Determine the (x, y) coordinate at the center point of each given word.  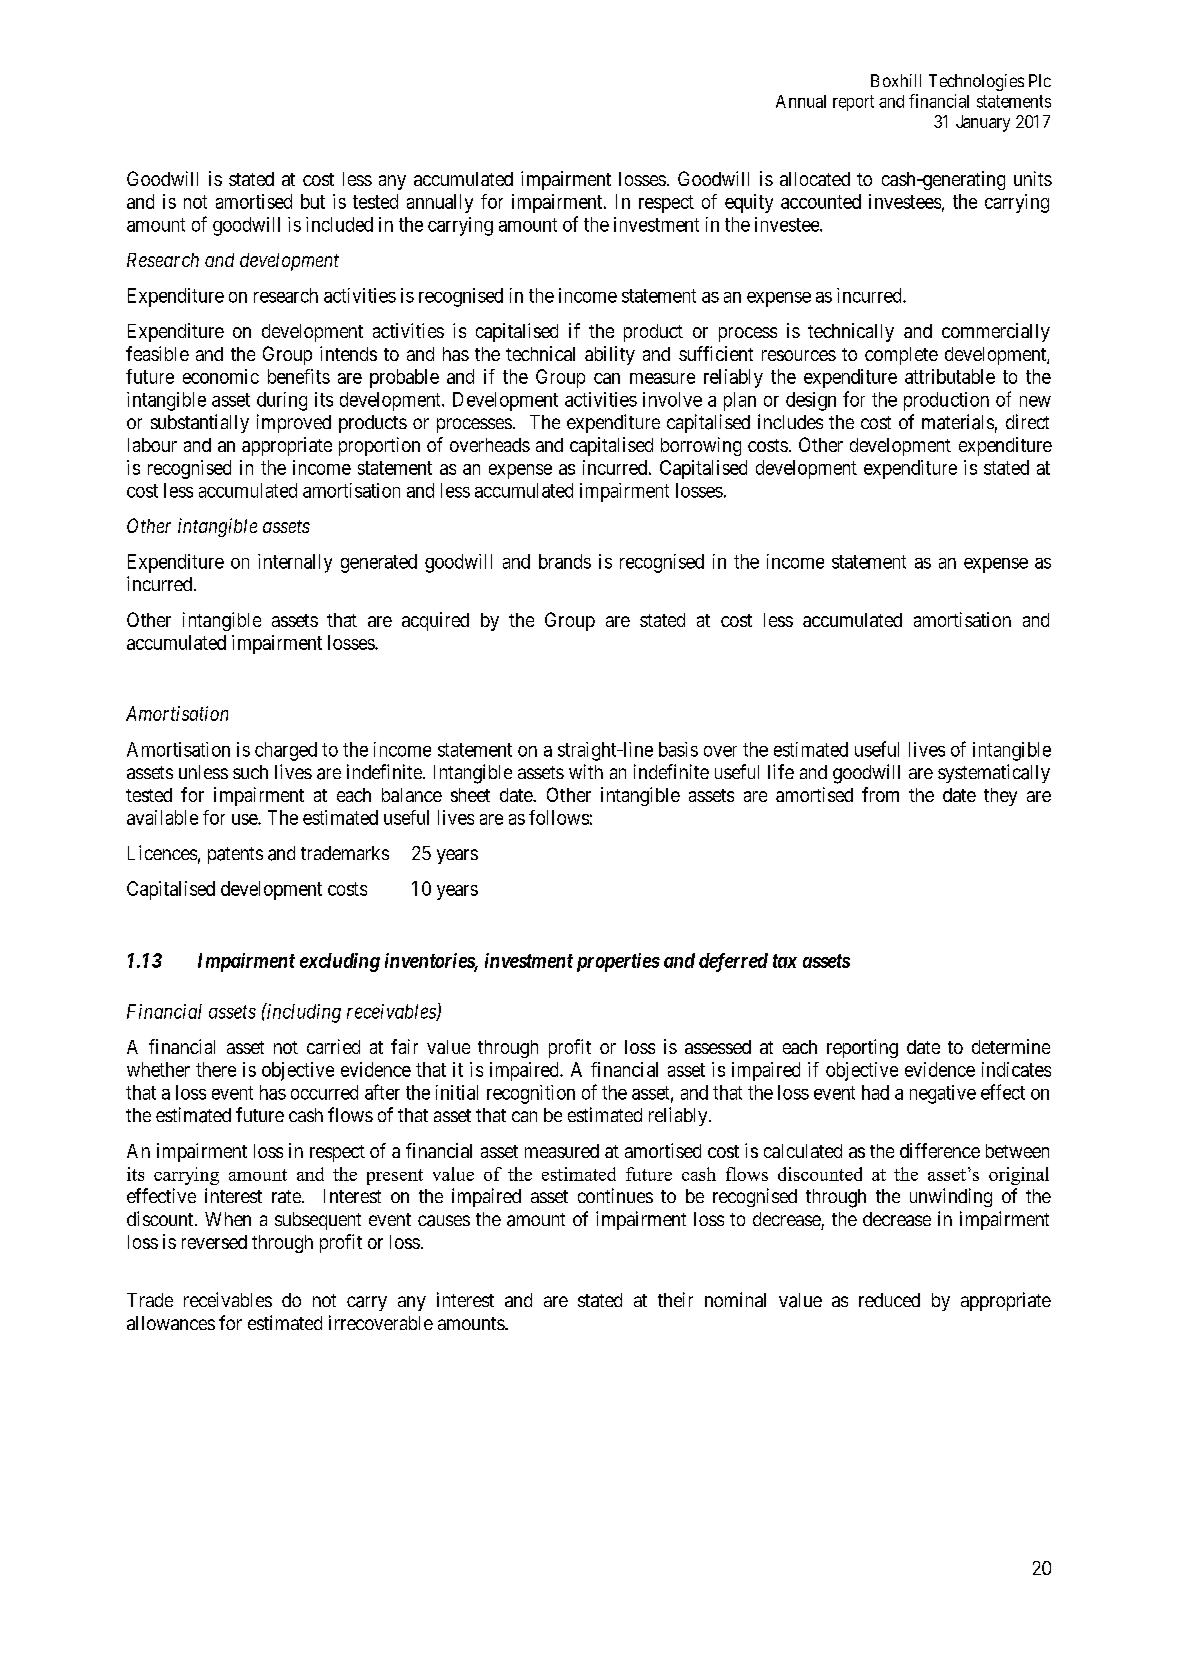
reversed (214, 1242)
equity (749, 203)
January (983, 123)
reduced (889, 1300)
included (339, 224)
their (675, 1299)
